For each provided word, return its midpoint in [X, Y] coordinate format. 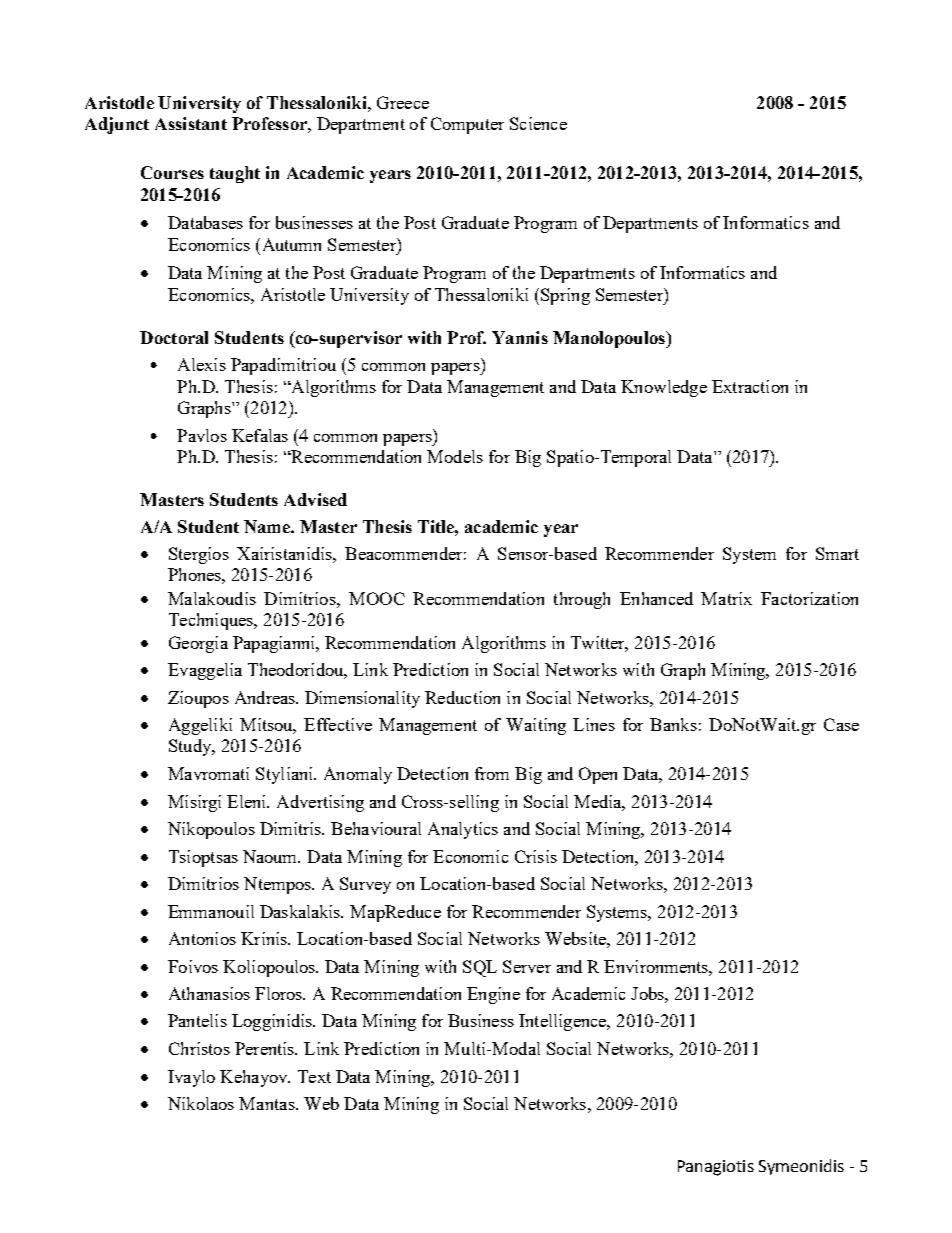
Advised [315, 499]
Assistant [191, 123]
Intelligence [564, 1022]
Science [538, 123]
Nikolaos [201, 1103]
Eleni [248, 801]
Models [455, 456]
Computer [467, 125]
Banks [673, 724]
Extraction [750, 386]
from [492, 773]
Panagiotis [716, 1168]
